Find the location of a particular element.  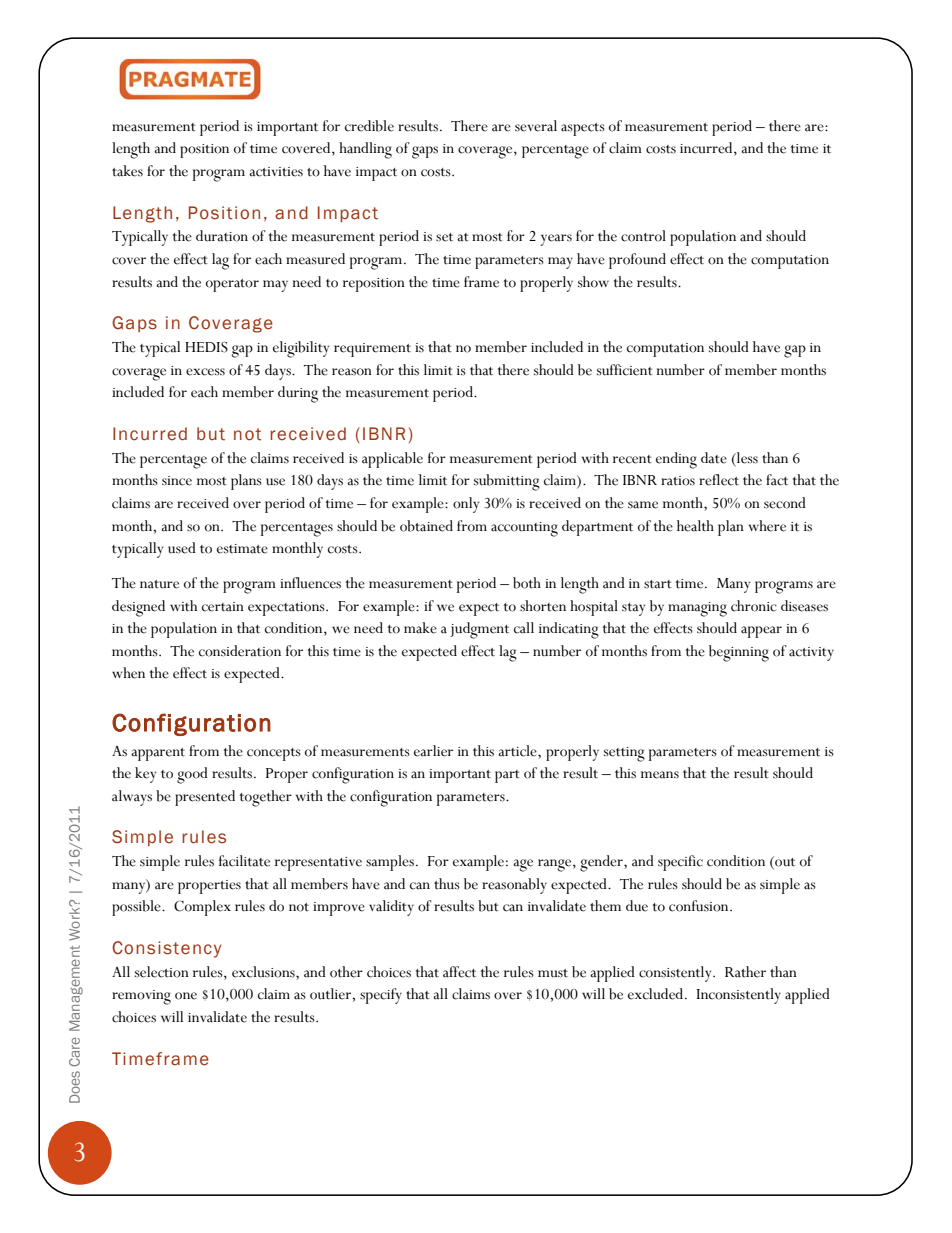

activities is located at coordinates (276, 172).
